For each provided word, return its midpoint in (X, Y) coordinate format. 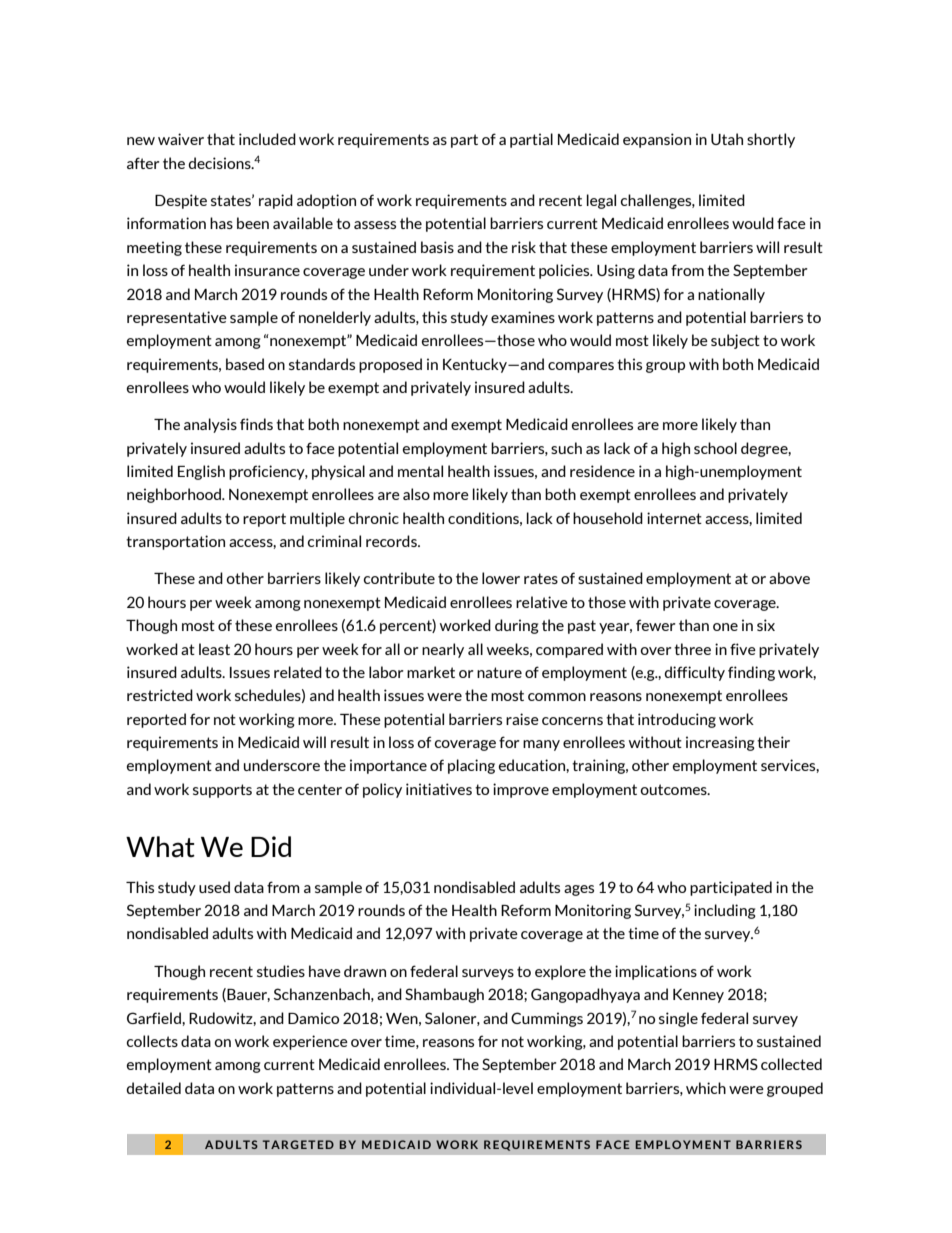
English (201, 472)
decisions (220, 163)
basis (437, 247)
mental (420, 471)
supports (222, 791)
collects (152, 1041)
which (706, 1088)
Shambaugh (444, 995)
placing (471, 766)
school (715, 448)
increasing (720, 743)
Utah (727, 139)
